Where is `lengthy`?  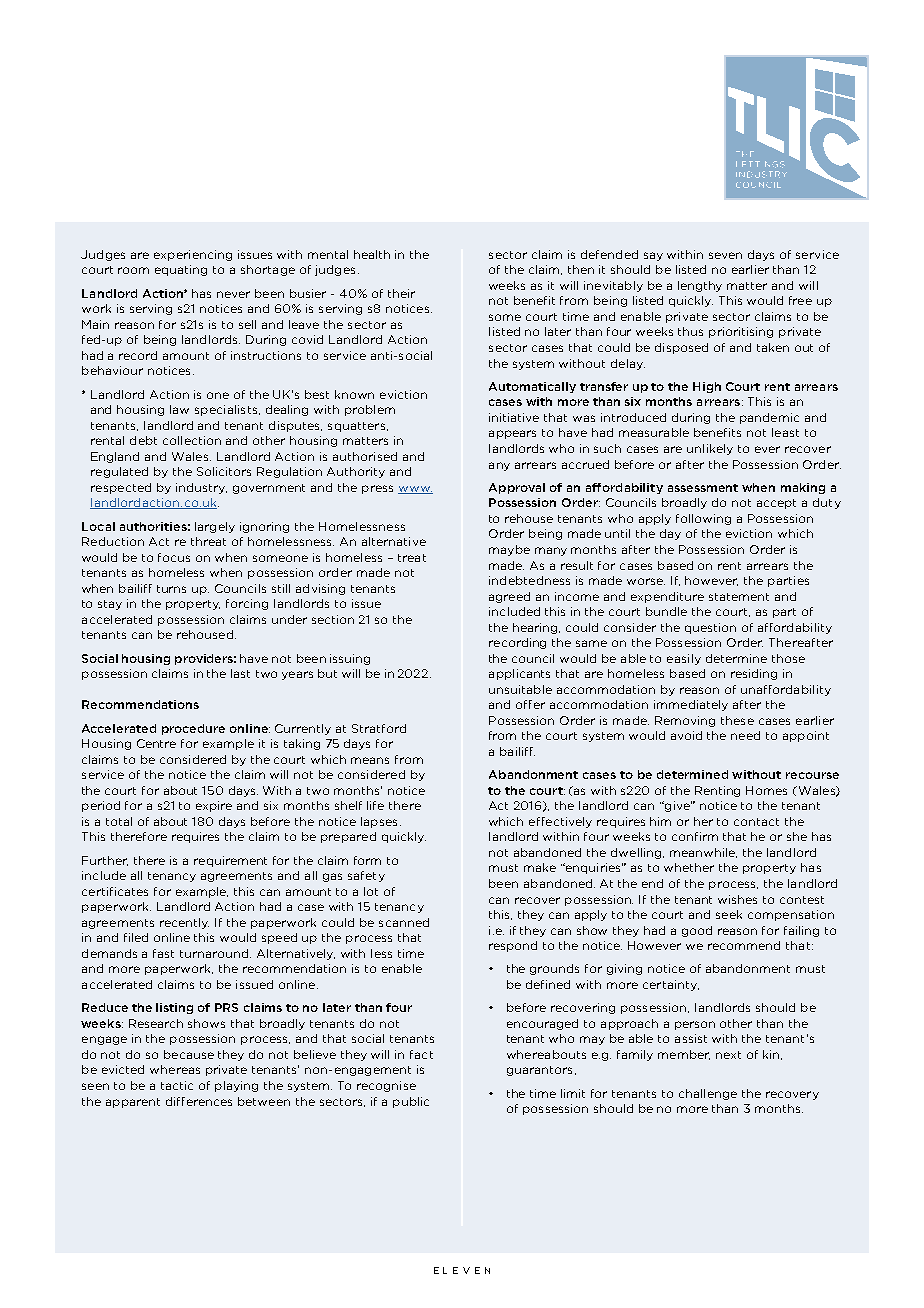 lengthy is located at coordinates (700, 286).
